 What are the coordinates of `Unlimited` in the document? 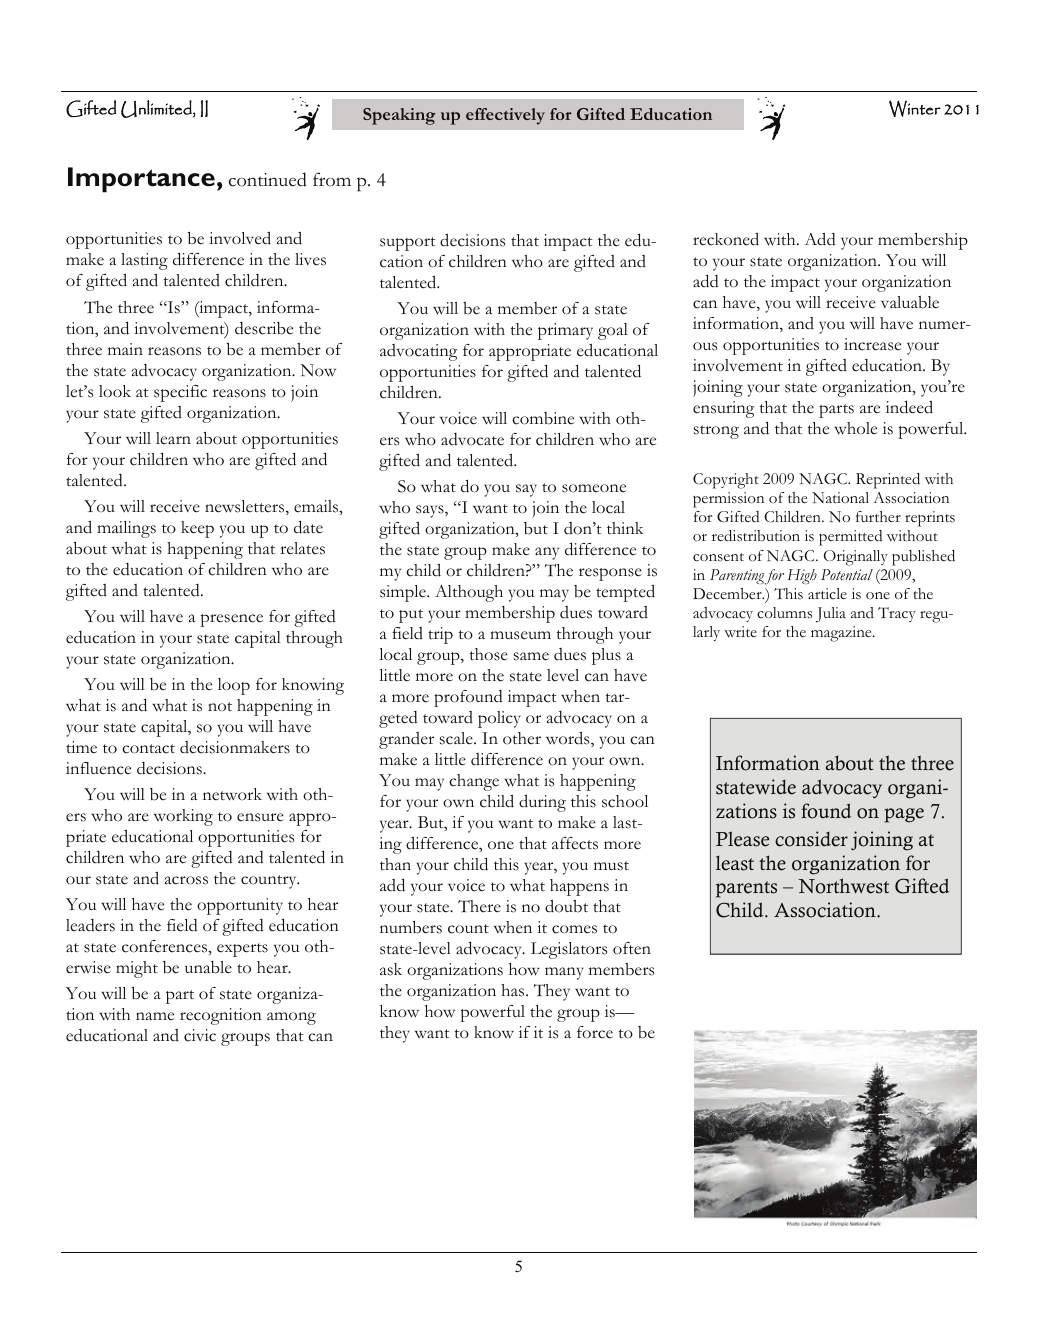 It's located at (157, 109).
